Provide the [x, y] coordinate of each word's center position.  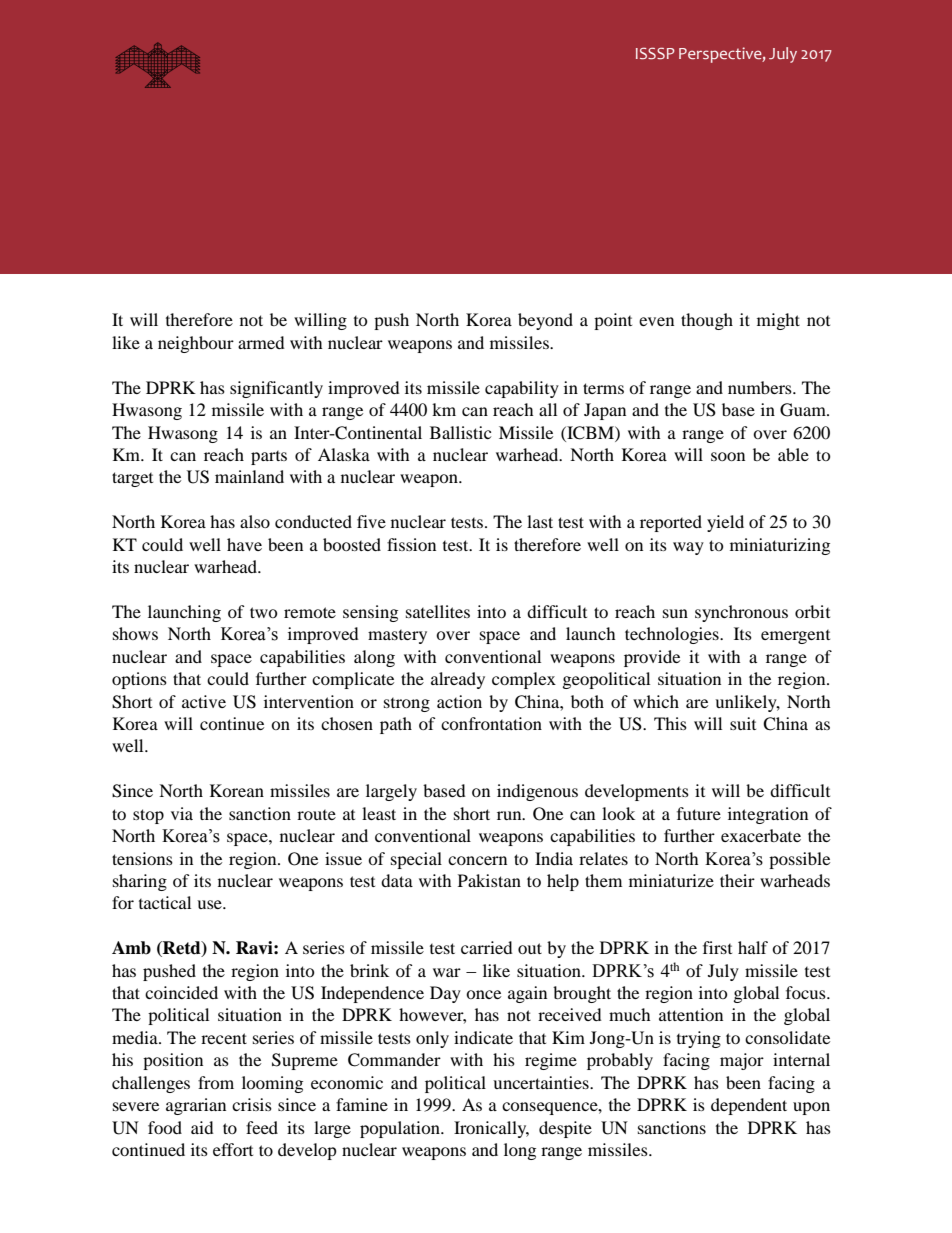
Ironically [491, 1129]
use [210, 904]
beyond [545, 321]
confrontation [491, 723]
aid [202, 1127]
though [707, 321]
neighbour [196, 344]
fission [411, 544]
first [717, 947]
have [244, 544]
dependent [749, 1106]
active [204, 701]
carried [487, 947]
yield [725, 523]
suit [743, 723]
